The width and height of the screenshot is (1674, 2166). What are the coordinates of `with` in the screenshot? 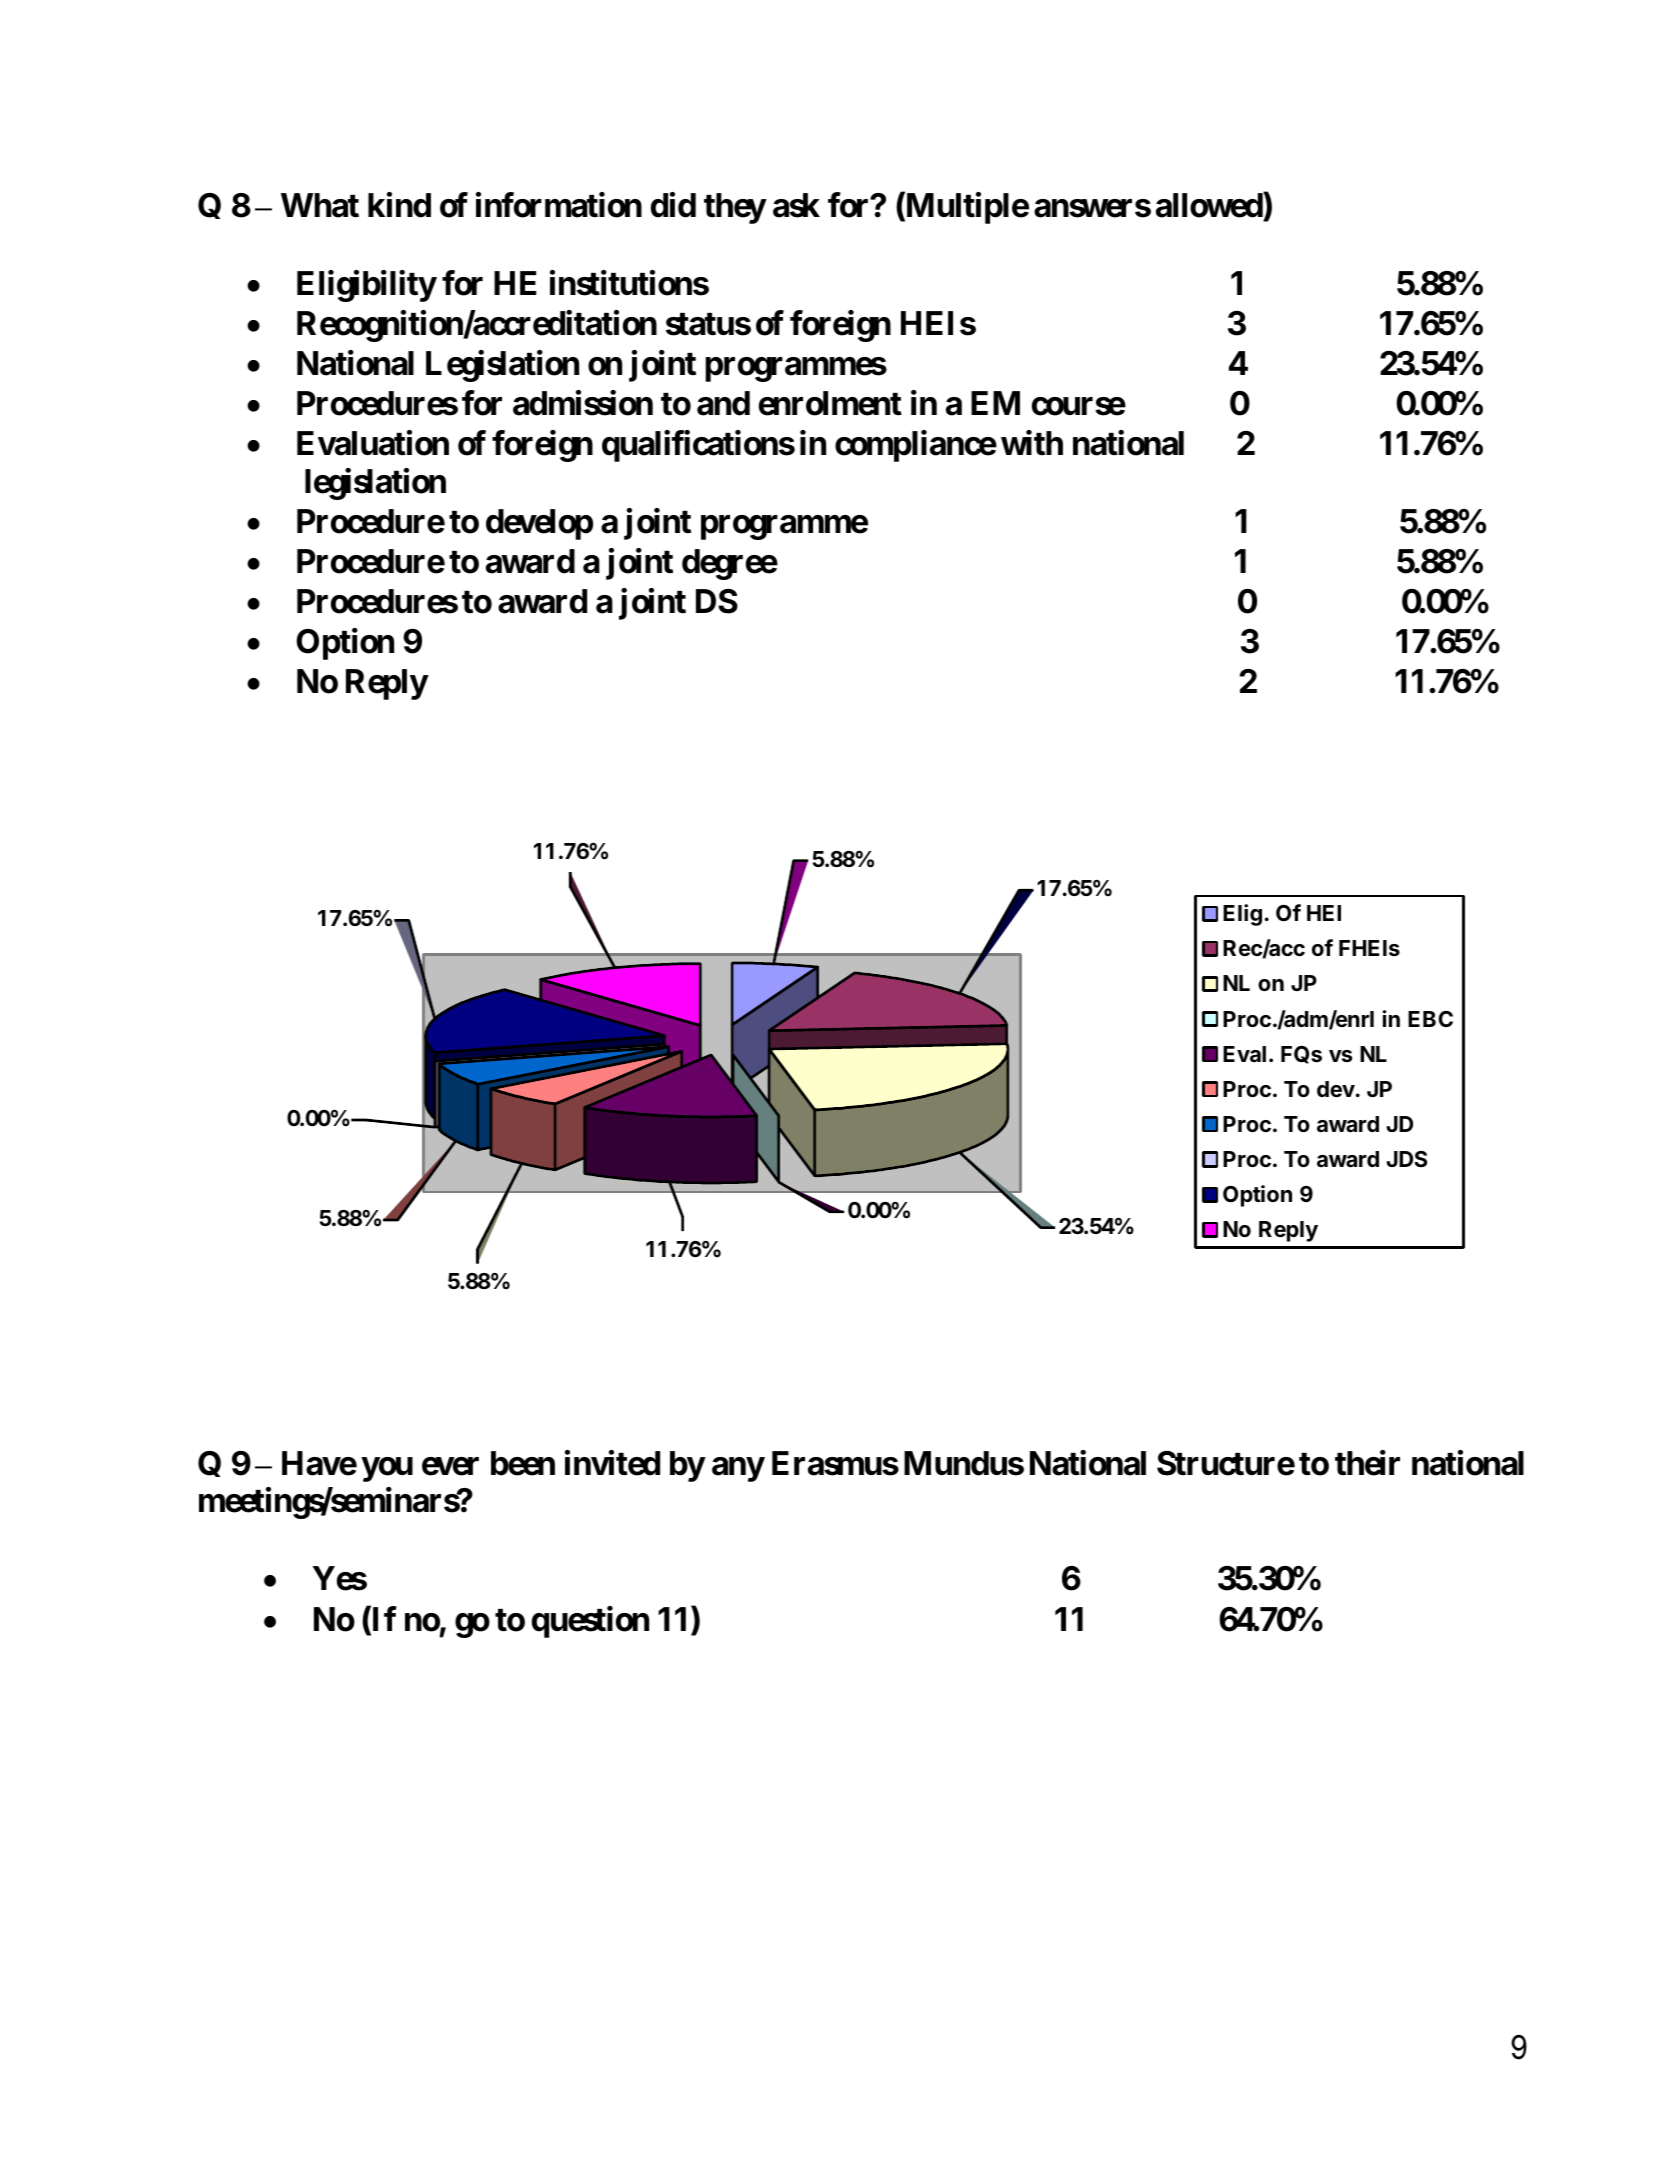 It's located at (1032, 443).
